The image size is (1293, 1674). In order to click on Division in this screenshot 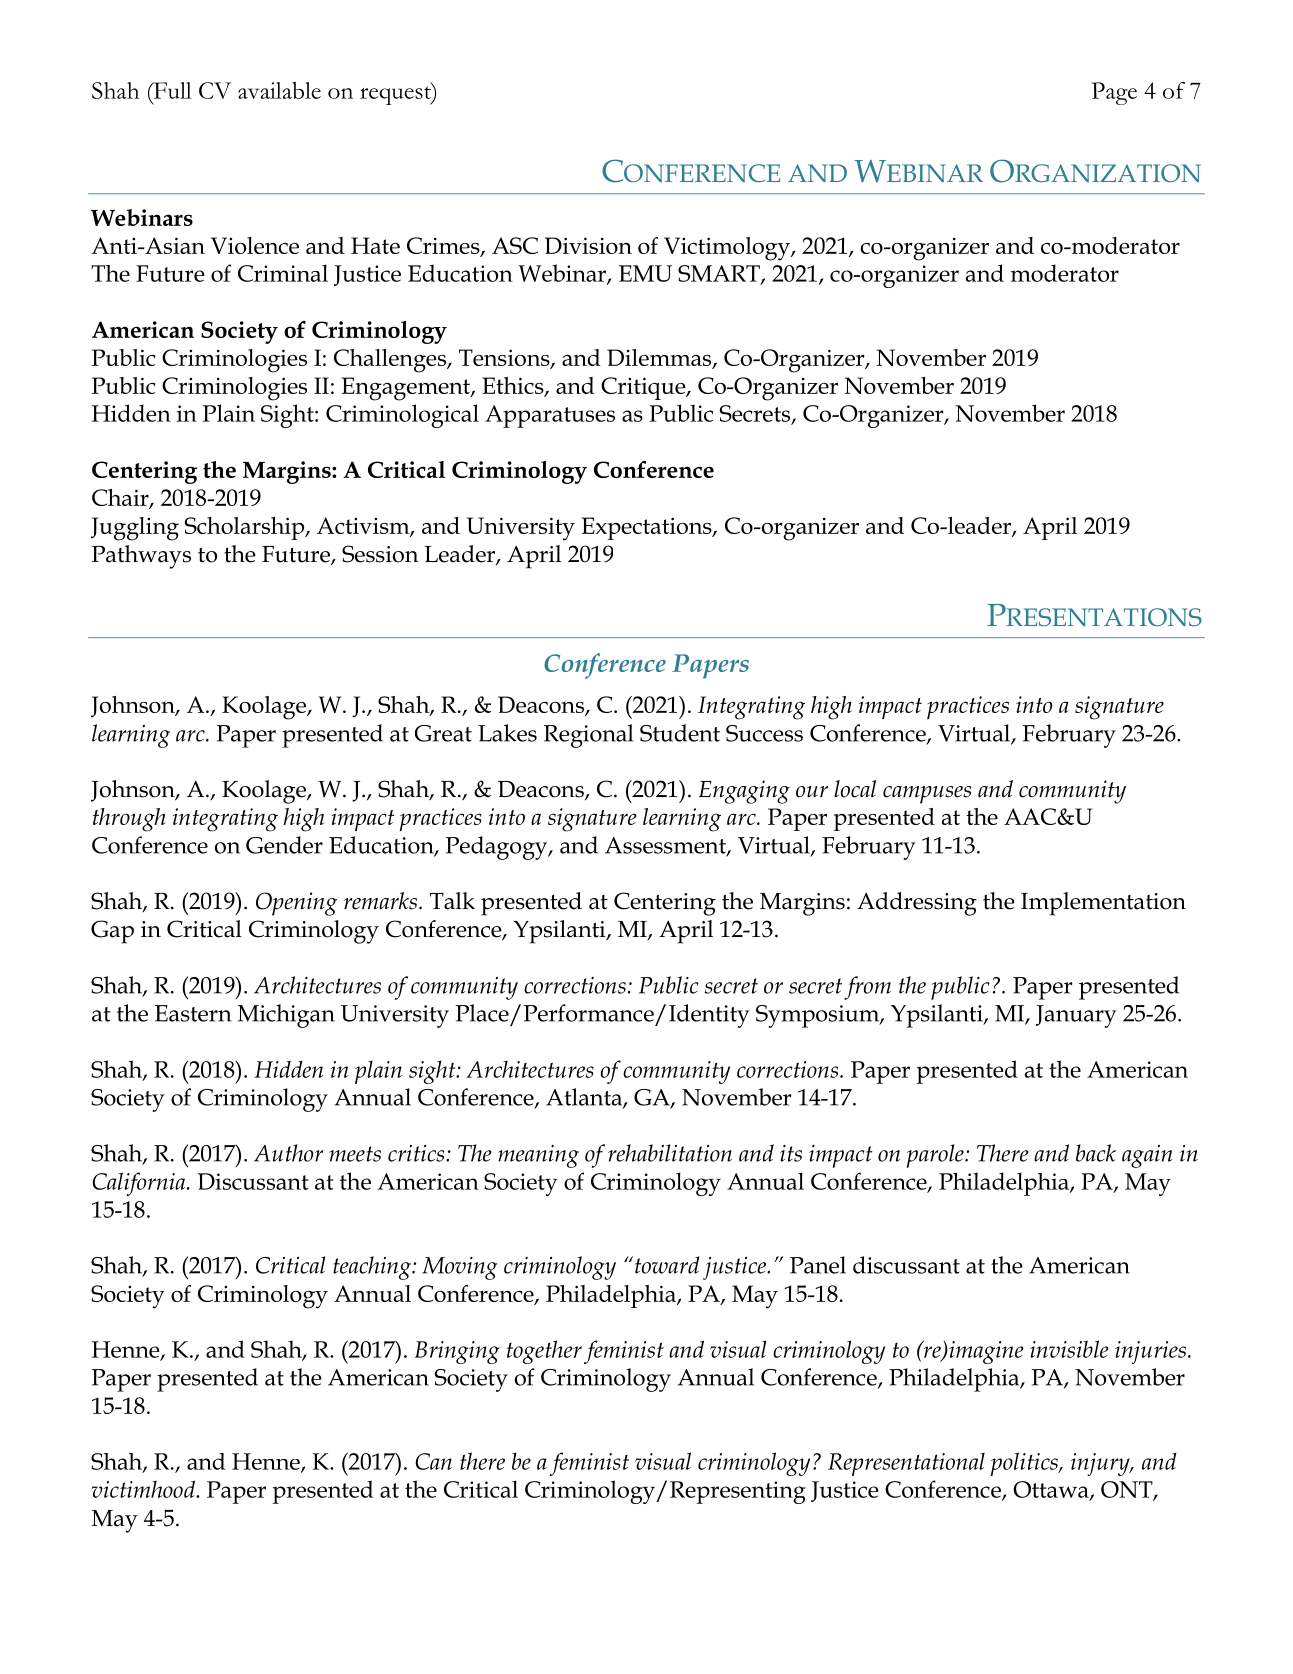, I will do `click(588, 245)`.
